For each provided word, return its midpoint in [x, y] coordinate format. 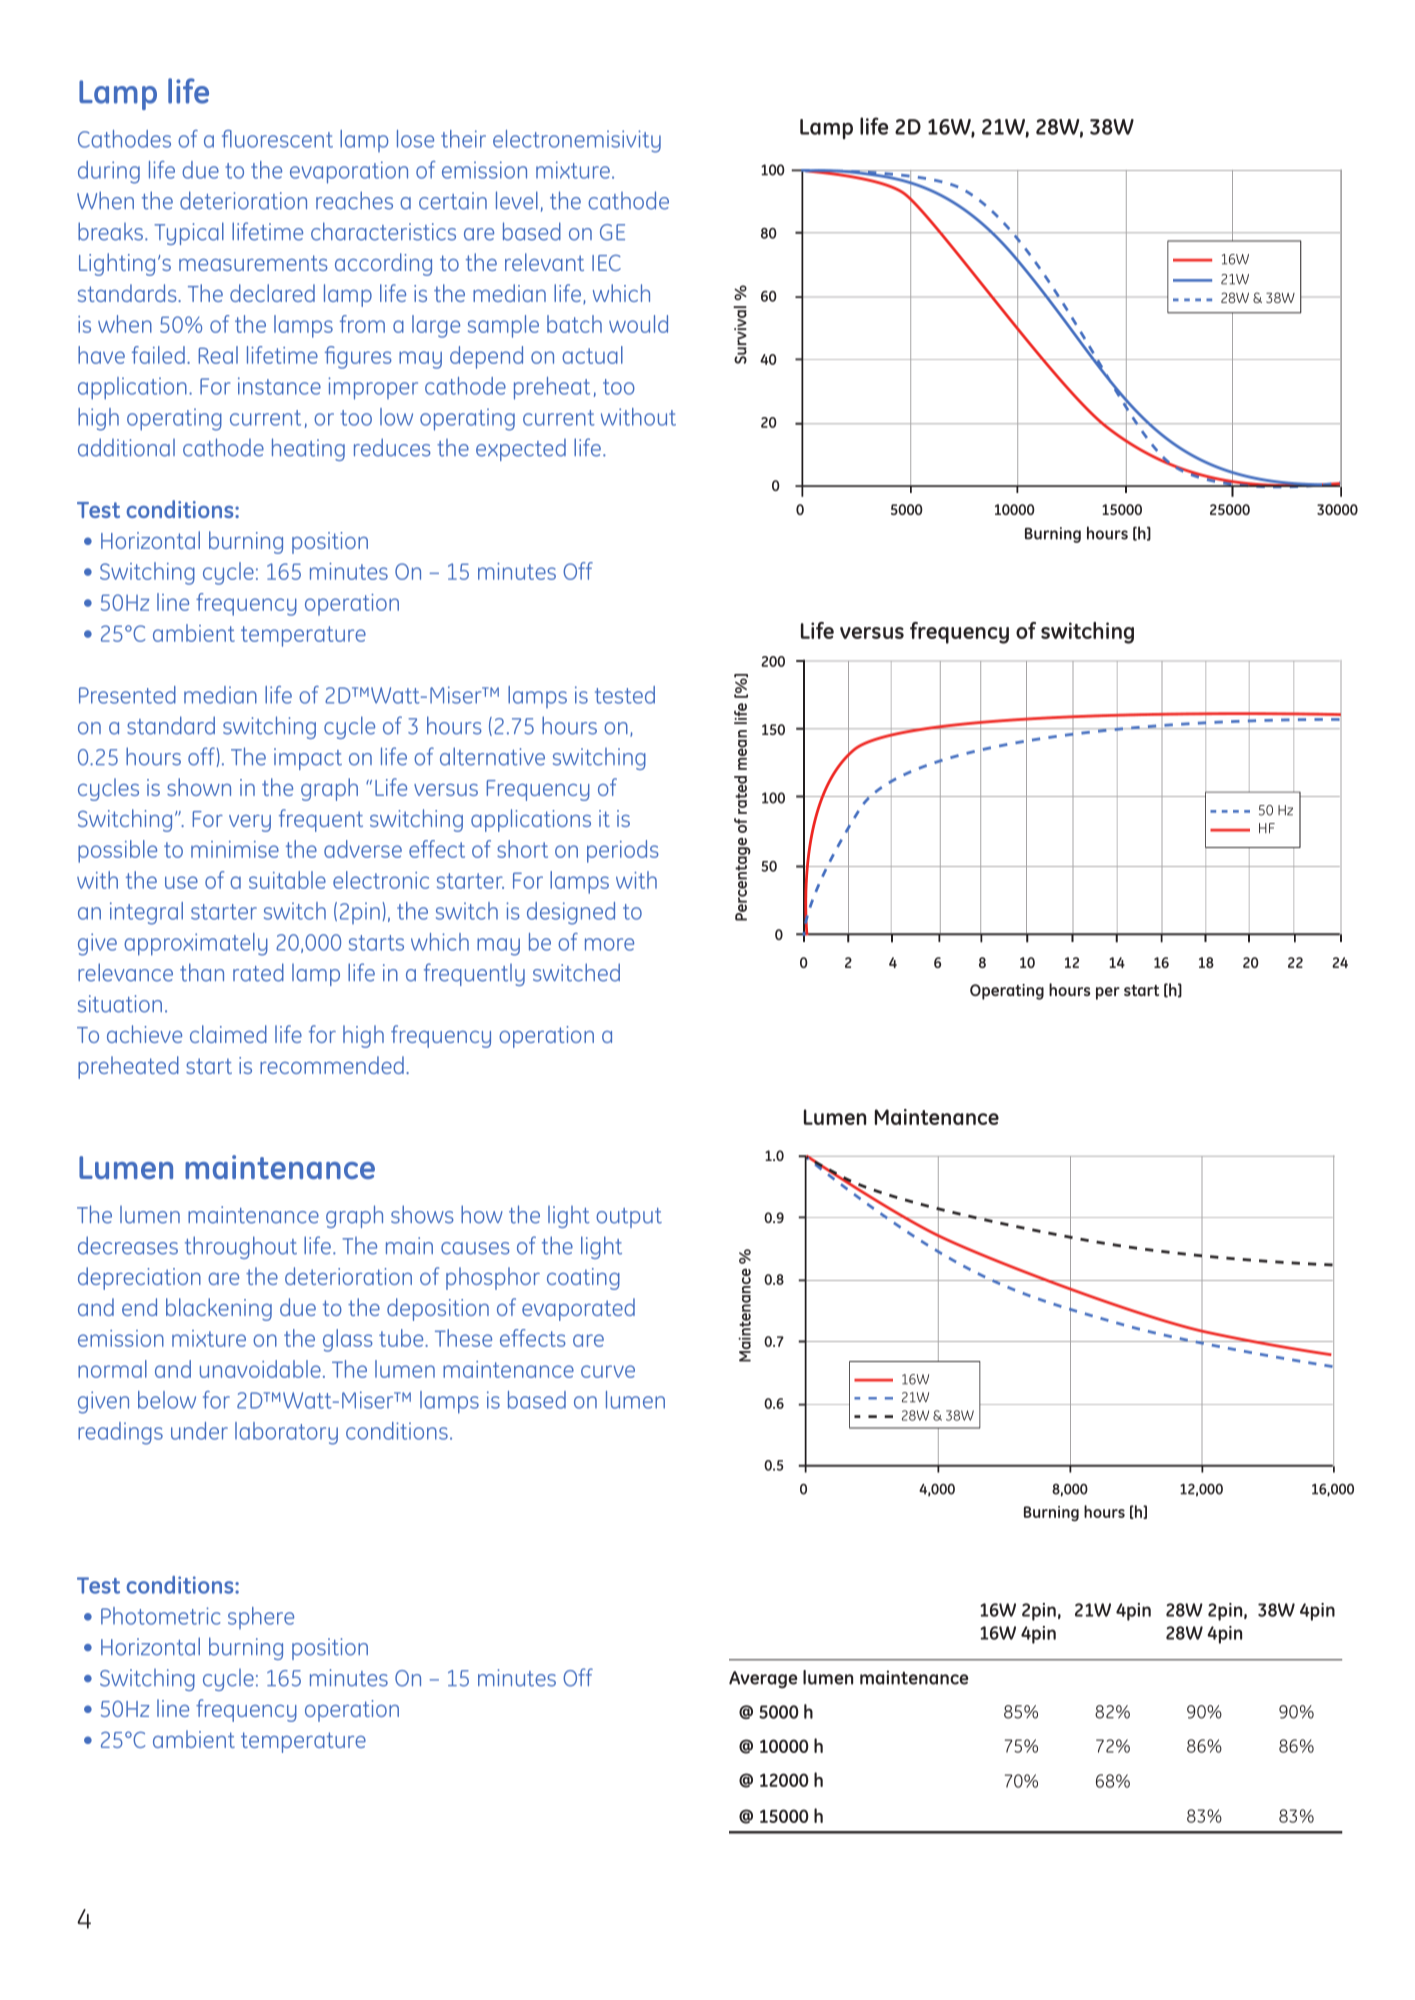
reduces [392, 447]
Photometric [161, 1616]
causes [475, 1248]
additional [126, 447]
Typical [189, 233]
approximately [196, 944]
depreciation [139, 1278]
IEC [606, 262]
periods [623, 851]
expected [521, 450]
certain [453, 201]
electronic [381, 880]
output [629, 1218]
